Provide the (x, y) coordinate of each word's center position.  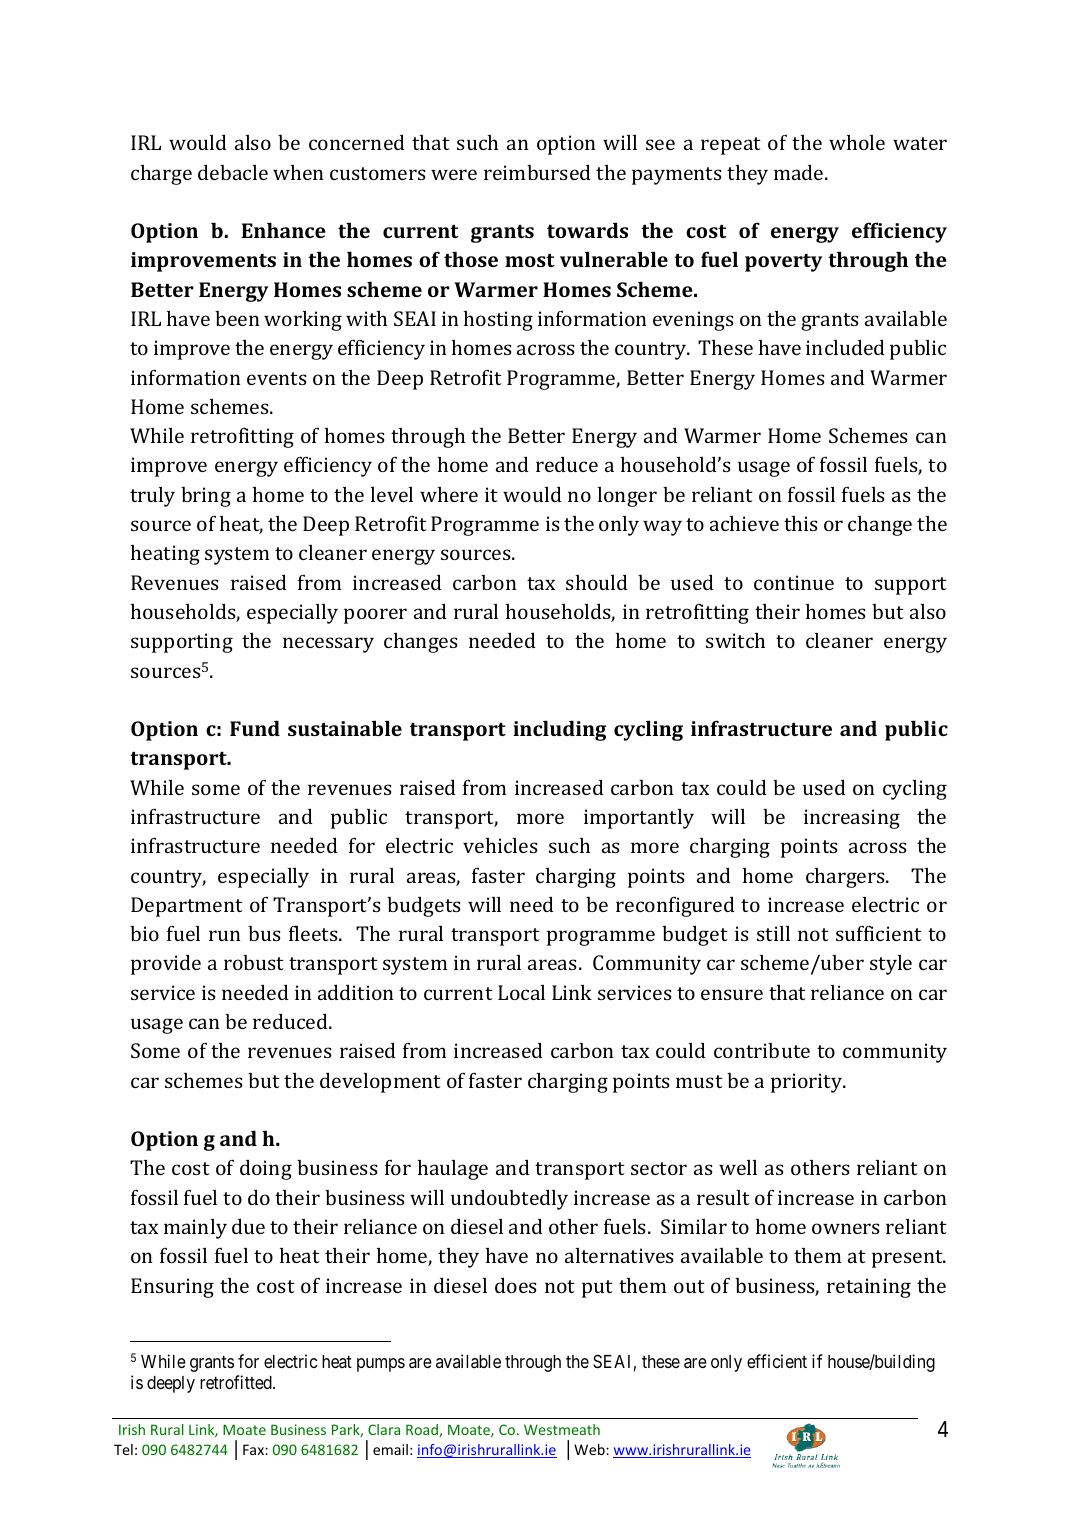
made (800, 172)
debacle (233, 172)
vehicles (500, 845)
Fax (254, 1449)
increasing (852, 819)
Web (590, 1449)
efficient (777, 1361)
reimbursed (537, 172)
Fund (255, 728)
